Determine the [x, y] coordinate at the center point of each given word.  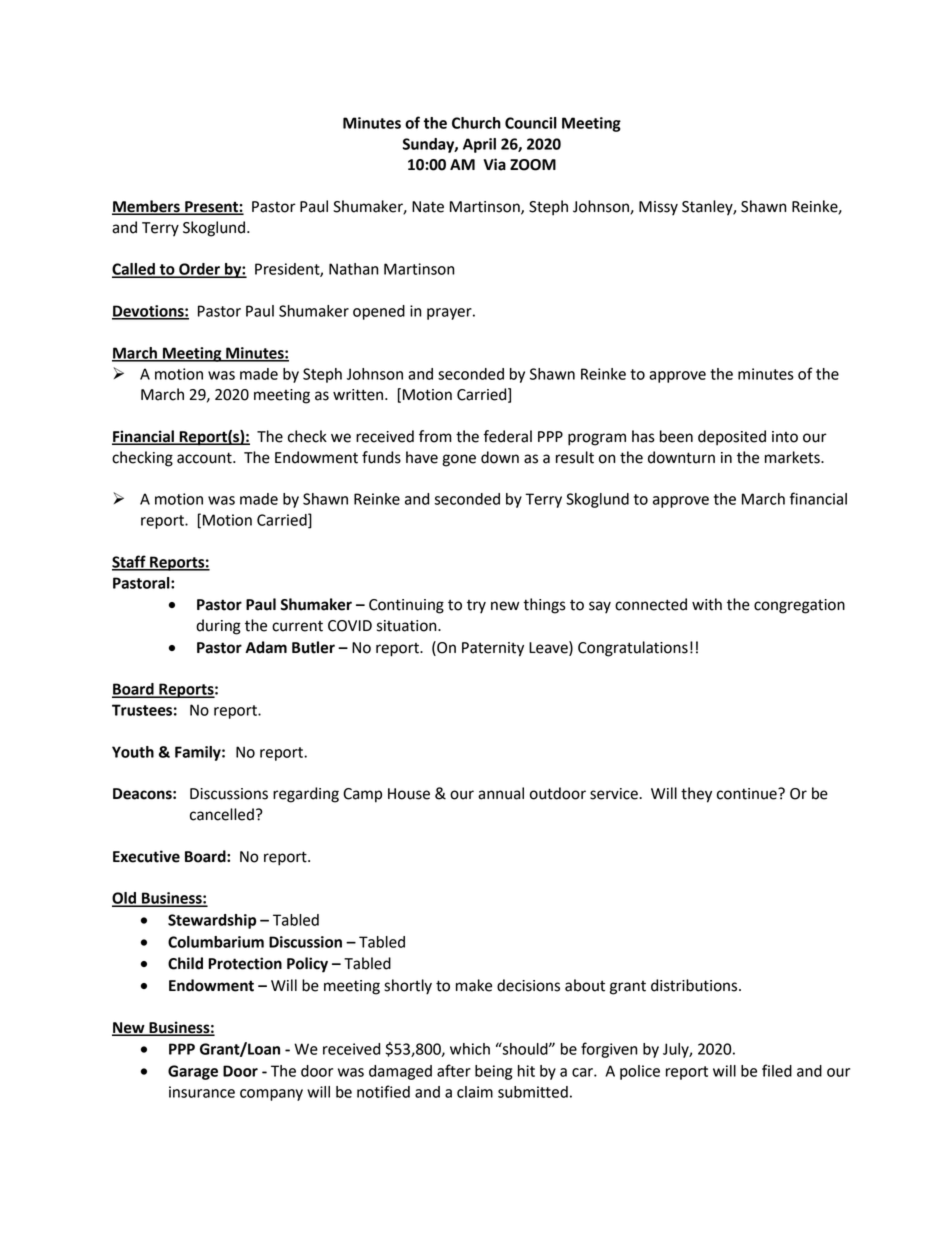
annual [501, 793]
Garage [193, 1072]
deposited [732, 438]
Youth [133, 752]
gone [459, 460]
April [479, 145]
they [696, 795]
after [454, 1070]
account [205, 458]
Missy [658, 208]
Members [147, 207]
